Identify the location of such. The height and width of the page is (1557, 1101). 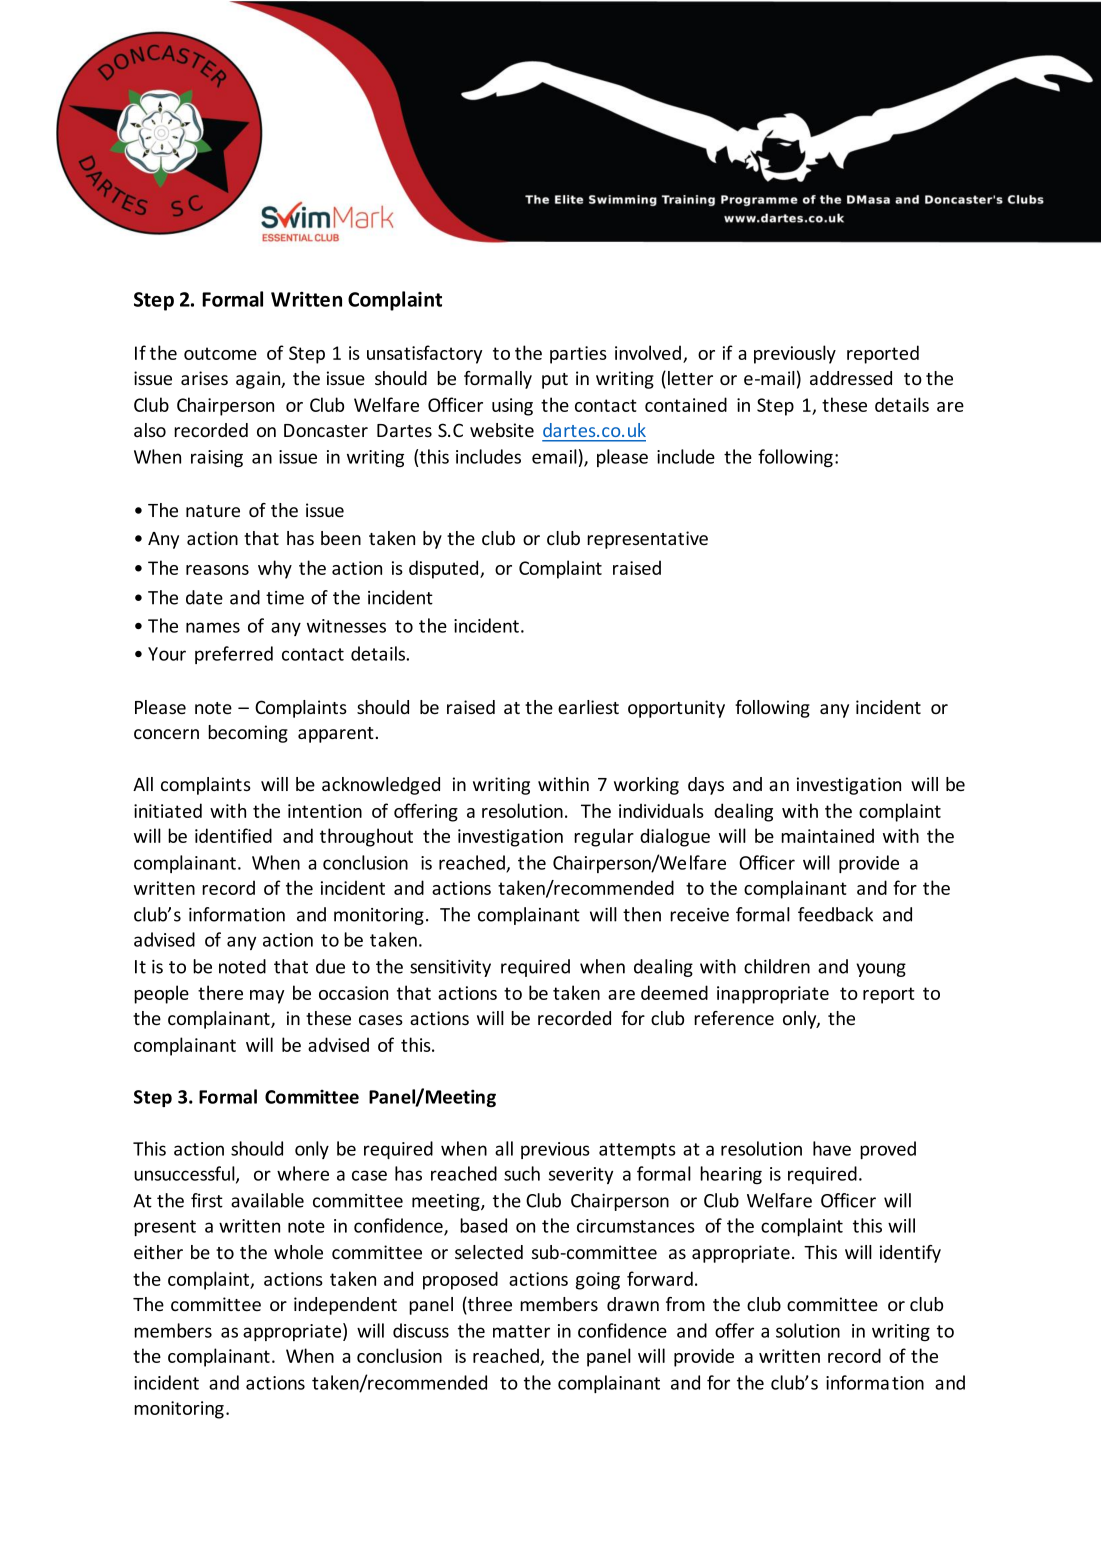
(522, 1173).
